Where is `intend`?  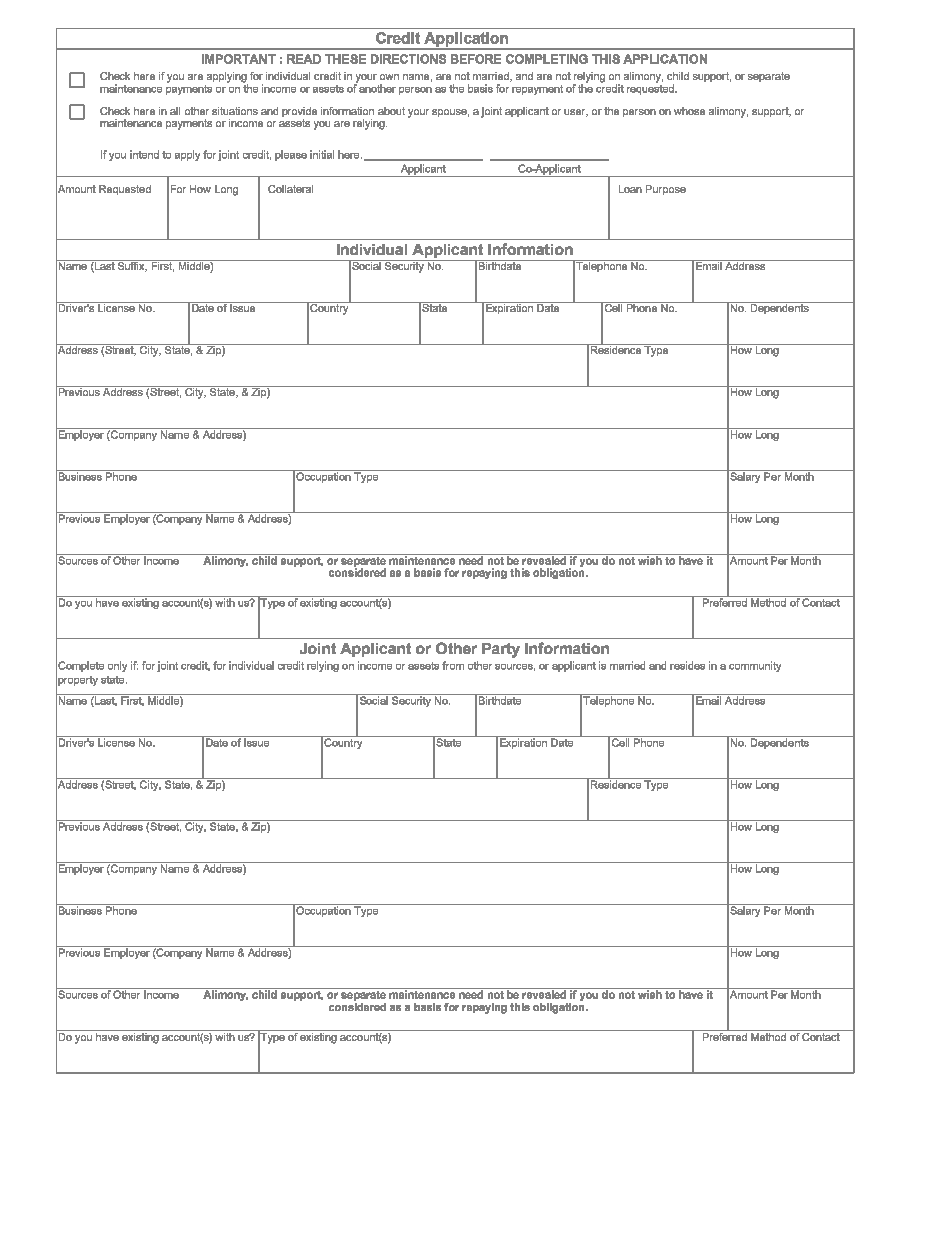 intend is located at coordinates (144, 154).
